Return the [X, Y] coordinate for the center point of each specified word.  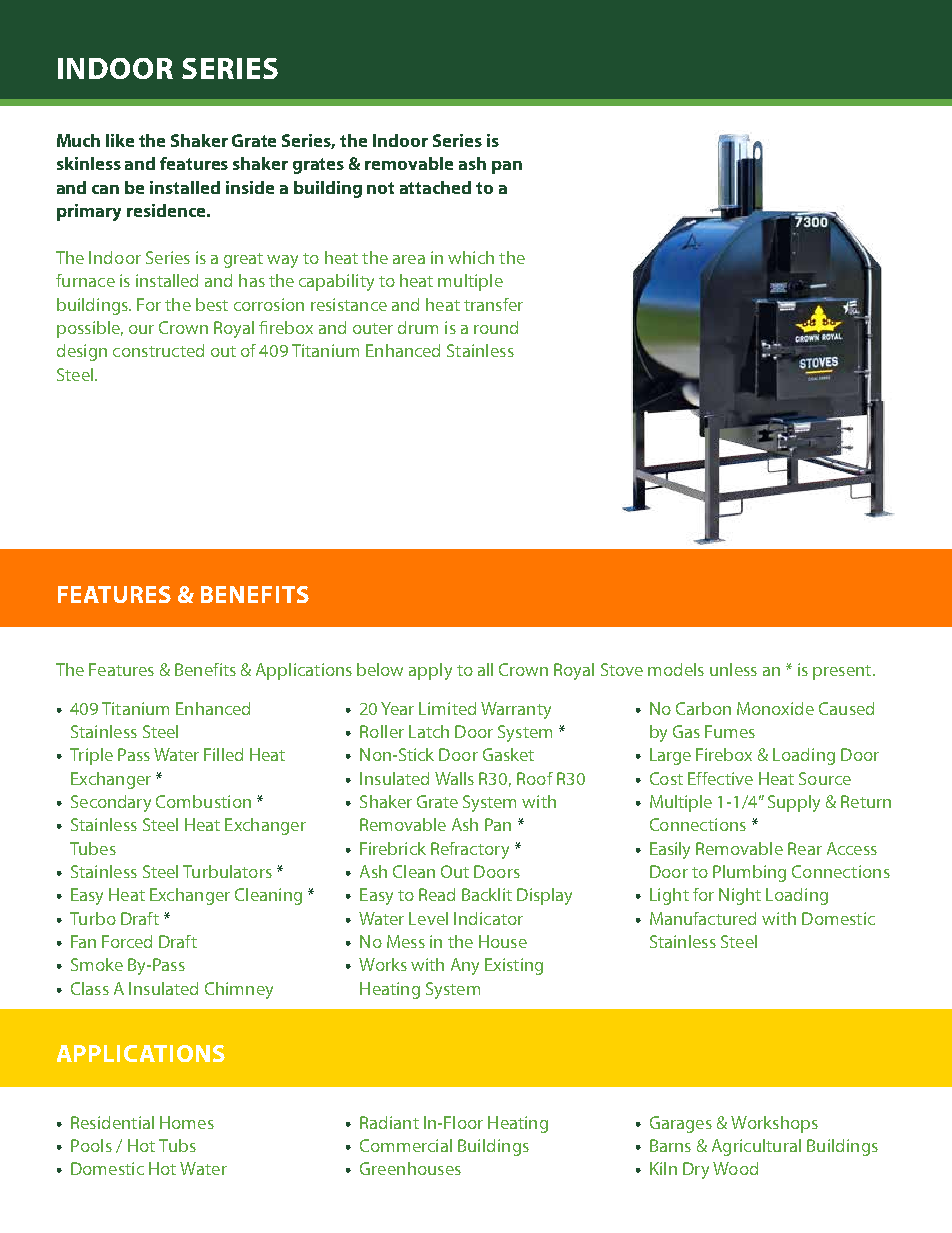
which [471, 257]
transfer [493, 304]
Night [740, 896]
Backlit [487, 894]
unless [733, 669]
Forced [127, 941]
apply [430, 671]
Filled [223, 754]
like [120, 140]
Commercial [406, 1145]
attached [435, 187]
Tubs [177, 1145]
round [496, 327]
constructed [158, 350]
